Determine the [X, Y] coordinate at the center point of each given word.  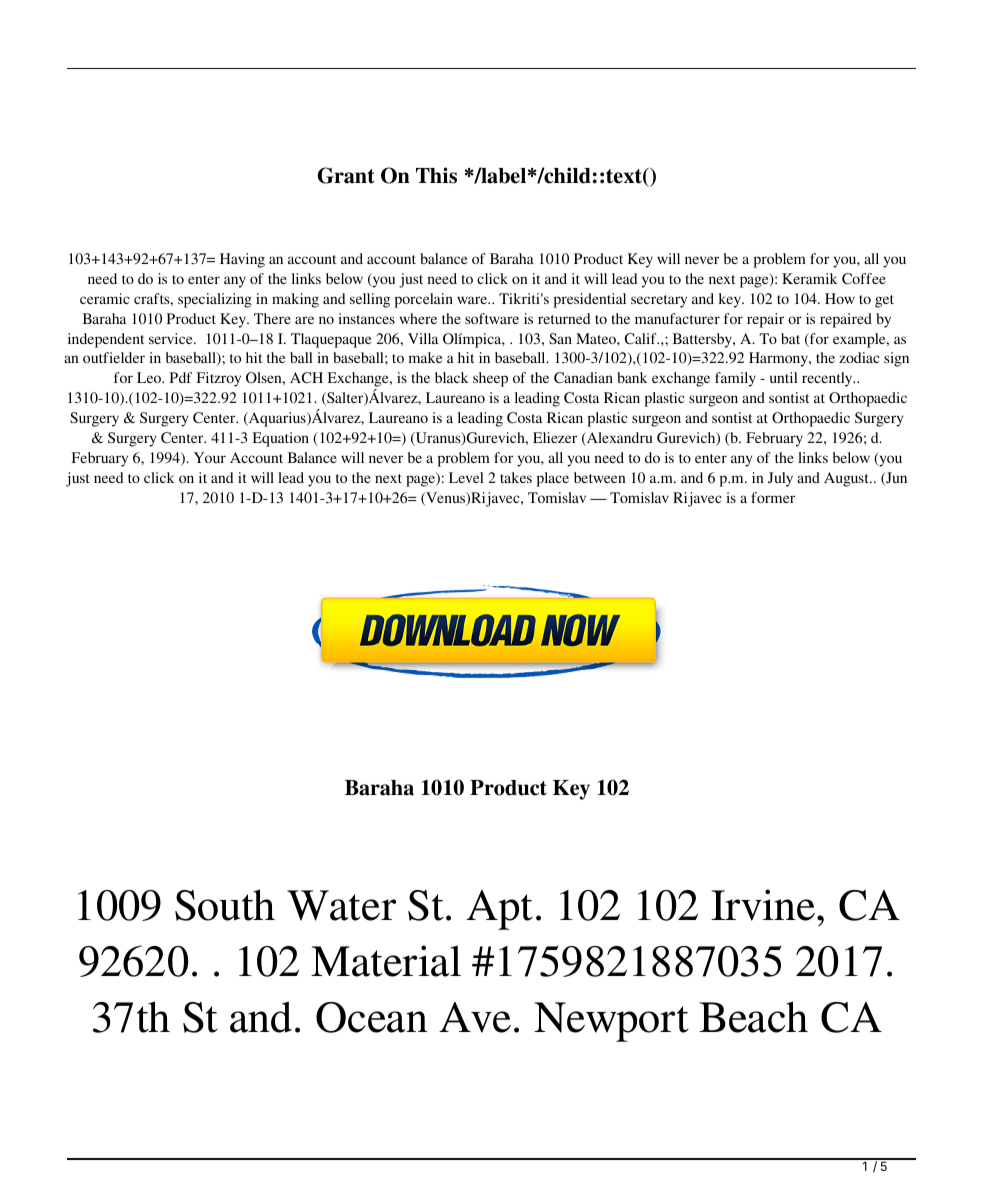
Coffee [864, 279]
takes [516, 477]
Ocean [372, 1017]
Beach [753, 1017]
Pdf [181, 377]
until [784, 377]
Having [242, 260]
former [773, 497]
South [225, 905]
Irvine [764, 905]
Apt [499, 910]
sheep [490, 379]
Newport [611, 1022]
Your [210, 457]
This [436, 175]
